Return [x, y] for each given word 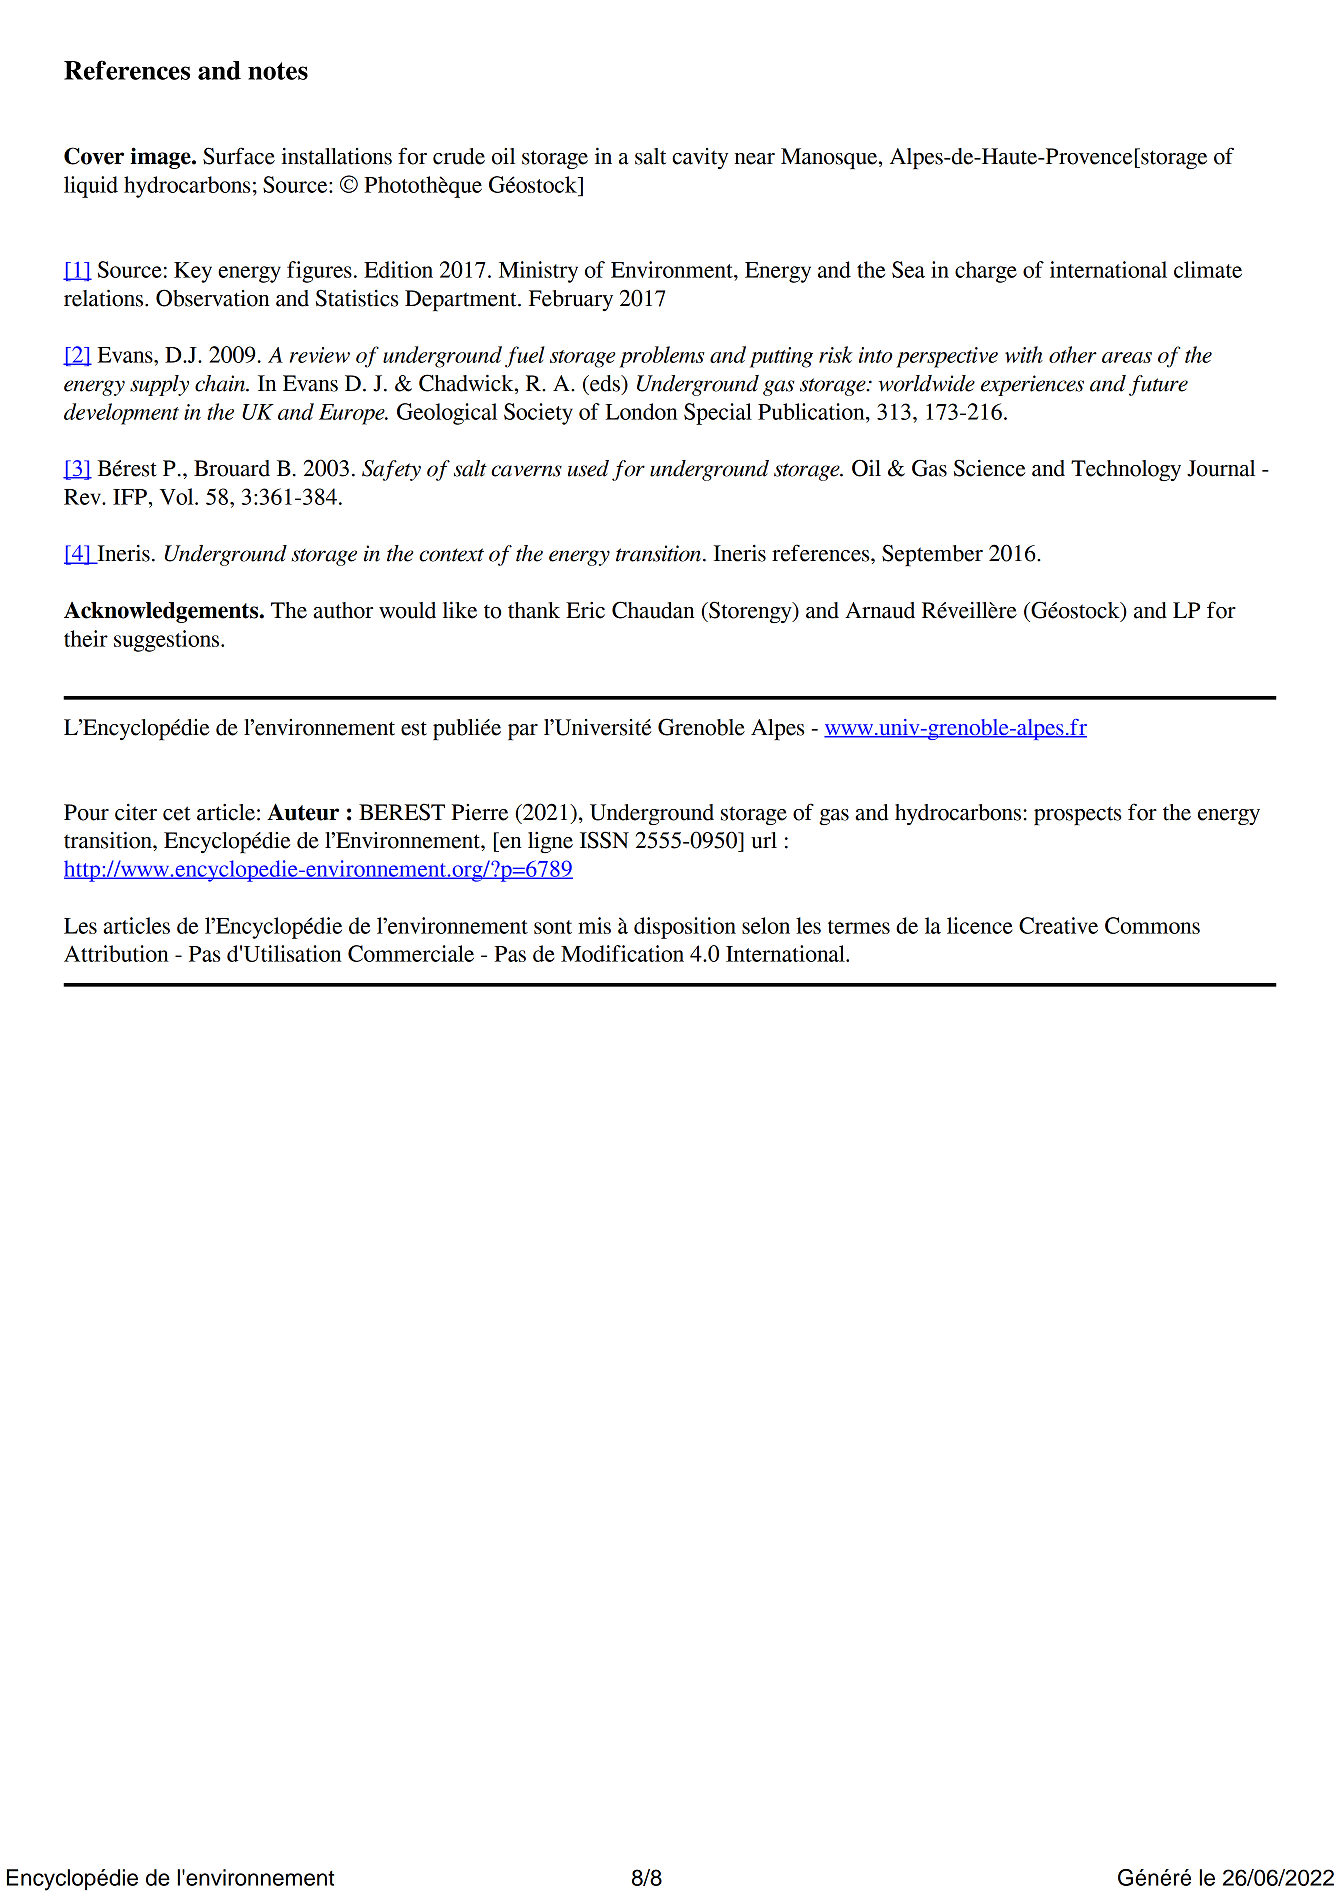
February [571, 300]
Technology [1126, 470]
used [588, 468]
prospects [1077, 815]
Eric [585, 610]
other [1073, 354]
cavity [700, 158]
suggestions [168, 641]
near [755, 159]
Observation [213, 298]
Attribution [116, 953]
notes [278, 71]
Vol [178, 496]
